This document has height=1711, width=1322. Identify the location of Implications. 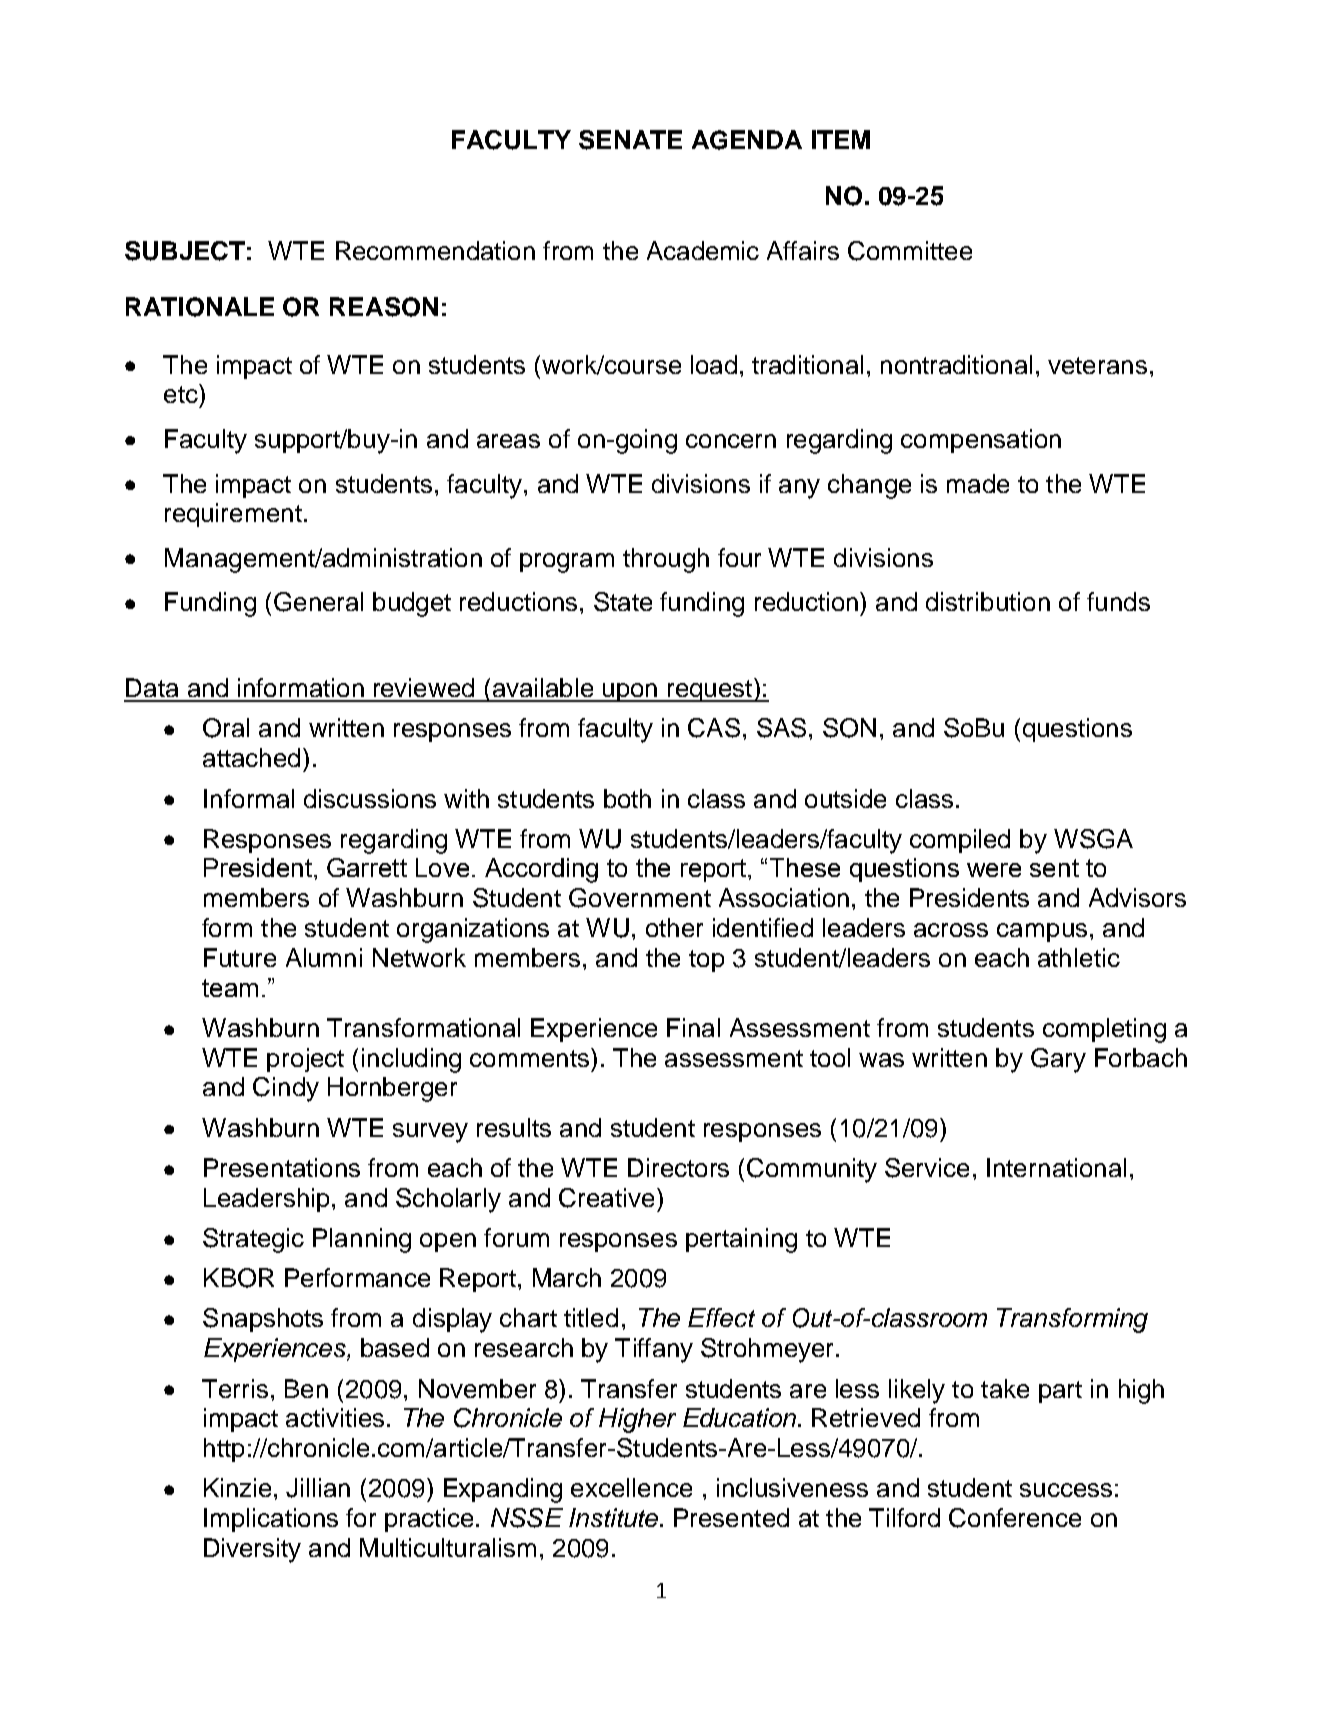
(271, 1520).
